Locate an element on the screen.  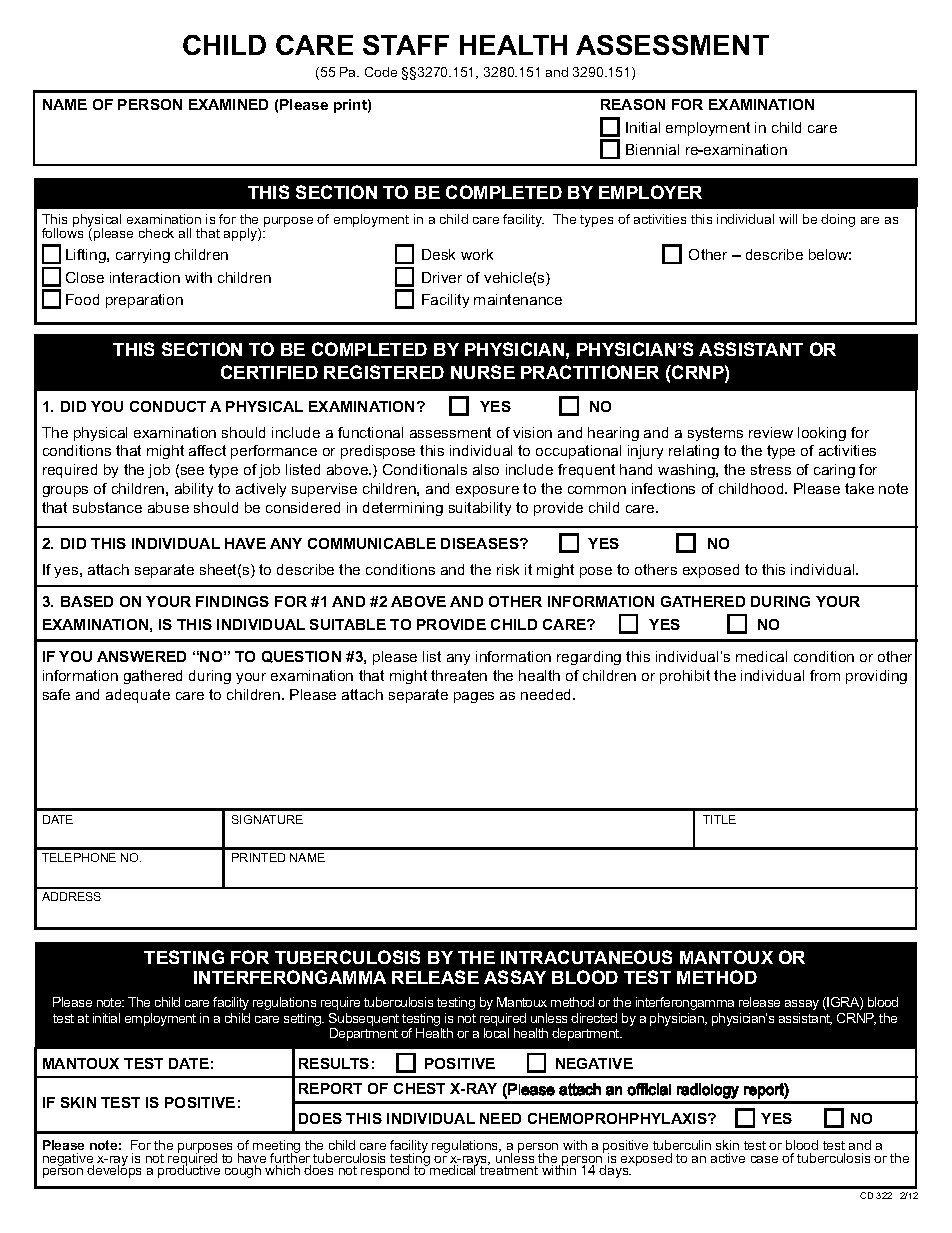
productive is located at coordinates (189, 1170).
